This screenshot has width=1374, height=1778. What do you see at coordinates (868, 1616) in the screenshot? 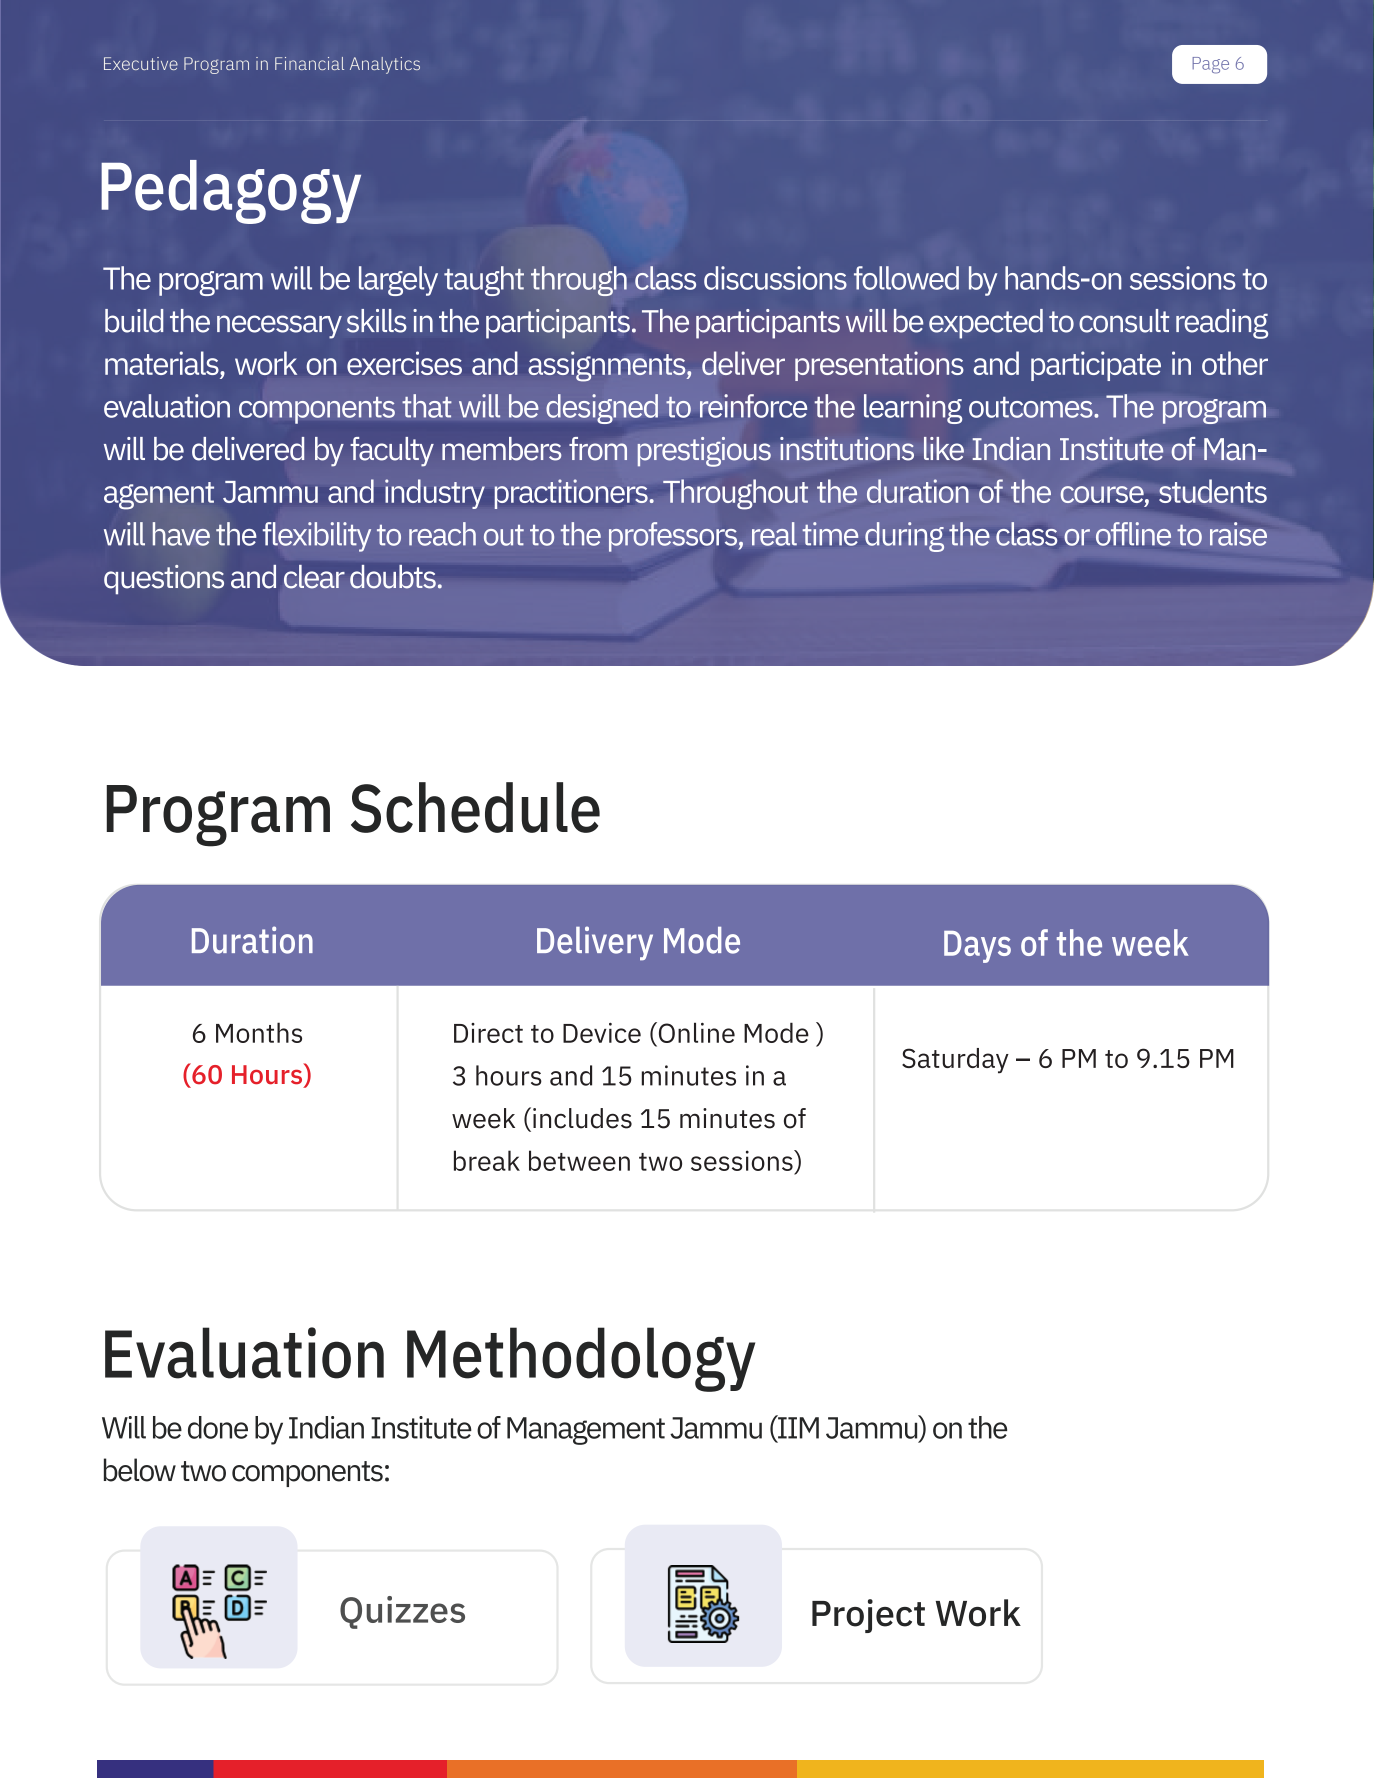
I see `Project` at bounding box center [868, 1616].
